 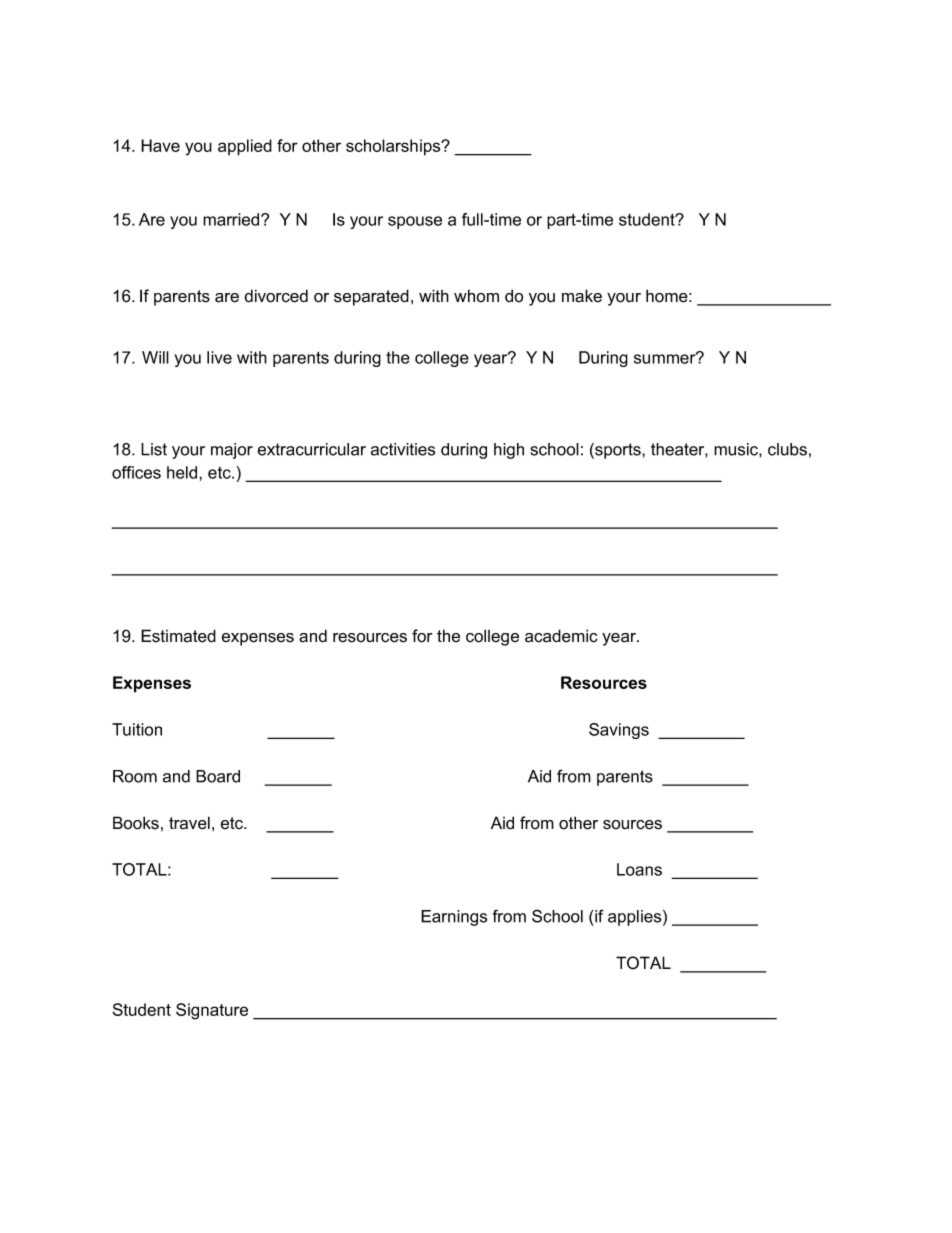 I want to click on academic, so click(x=561, y=636).
